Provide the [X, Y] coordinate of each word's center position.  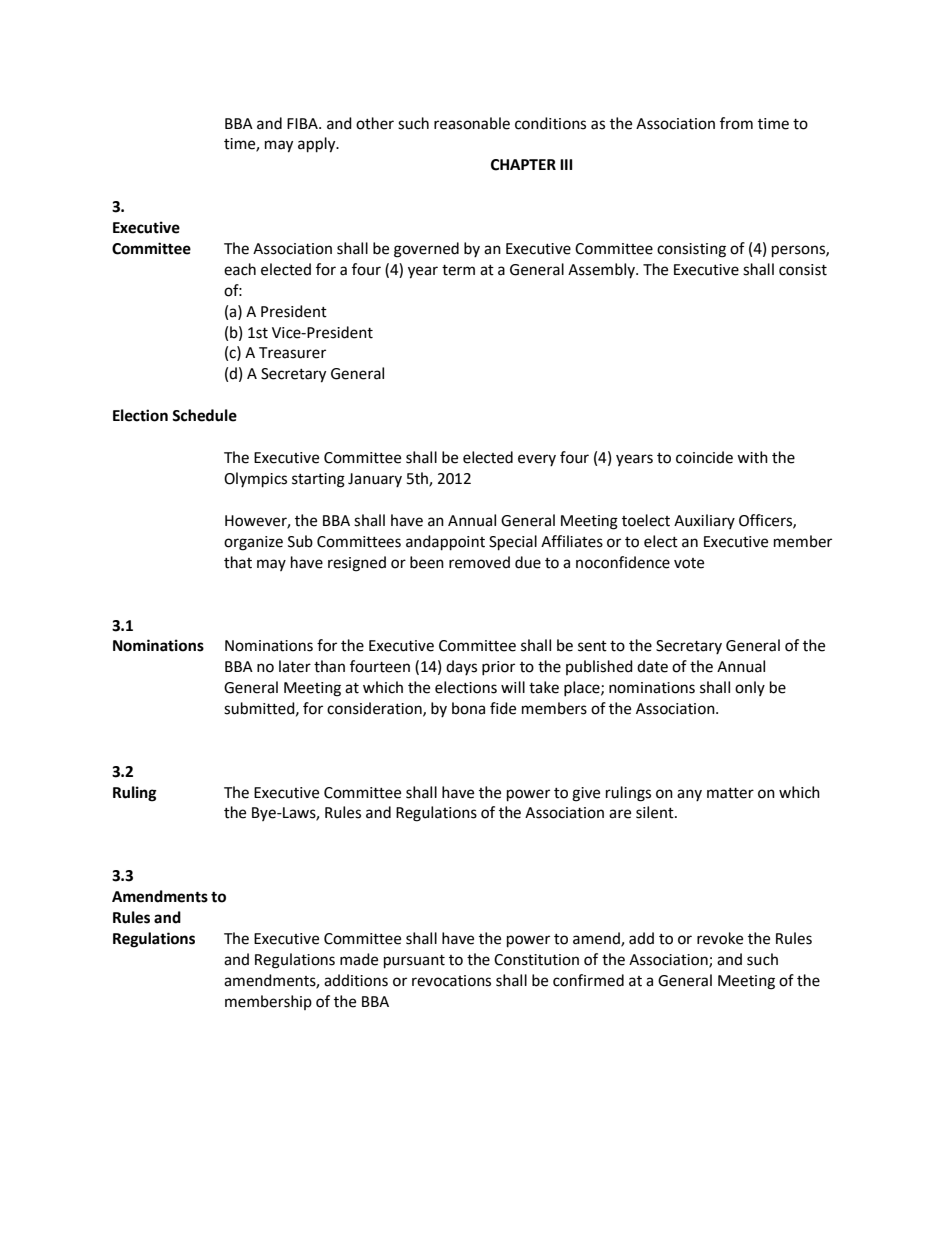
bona [468, 708]
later [295, 666]
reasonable [472, 123]
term [458, 270]
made [359, 959]
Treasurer [292, 353]
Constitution [536, 960]
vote [689, 563]
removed [479, 562]
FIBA [303, 123]
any [689, 795]
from [736, 123]
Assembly [602, 270]
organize [253, 543]
